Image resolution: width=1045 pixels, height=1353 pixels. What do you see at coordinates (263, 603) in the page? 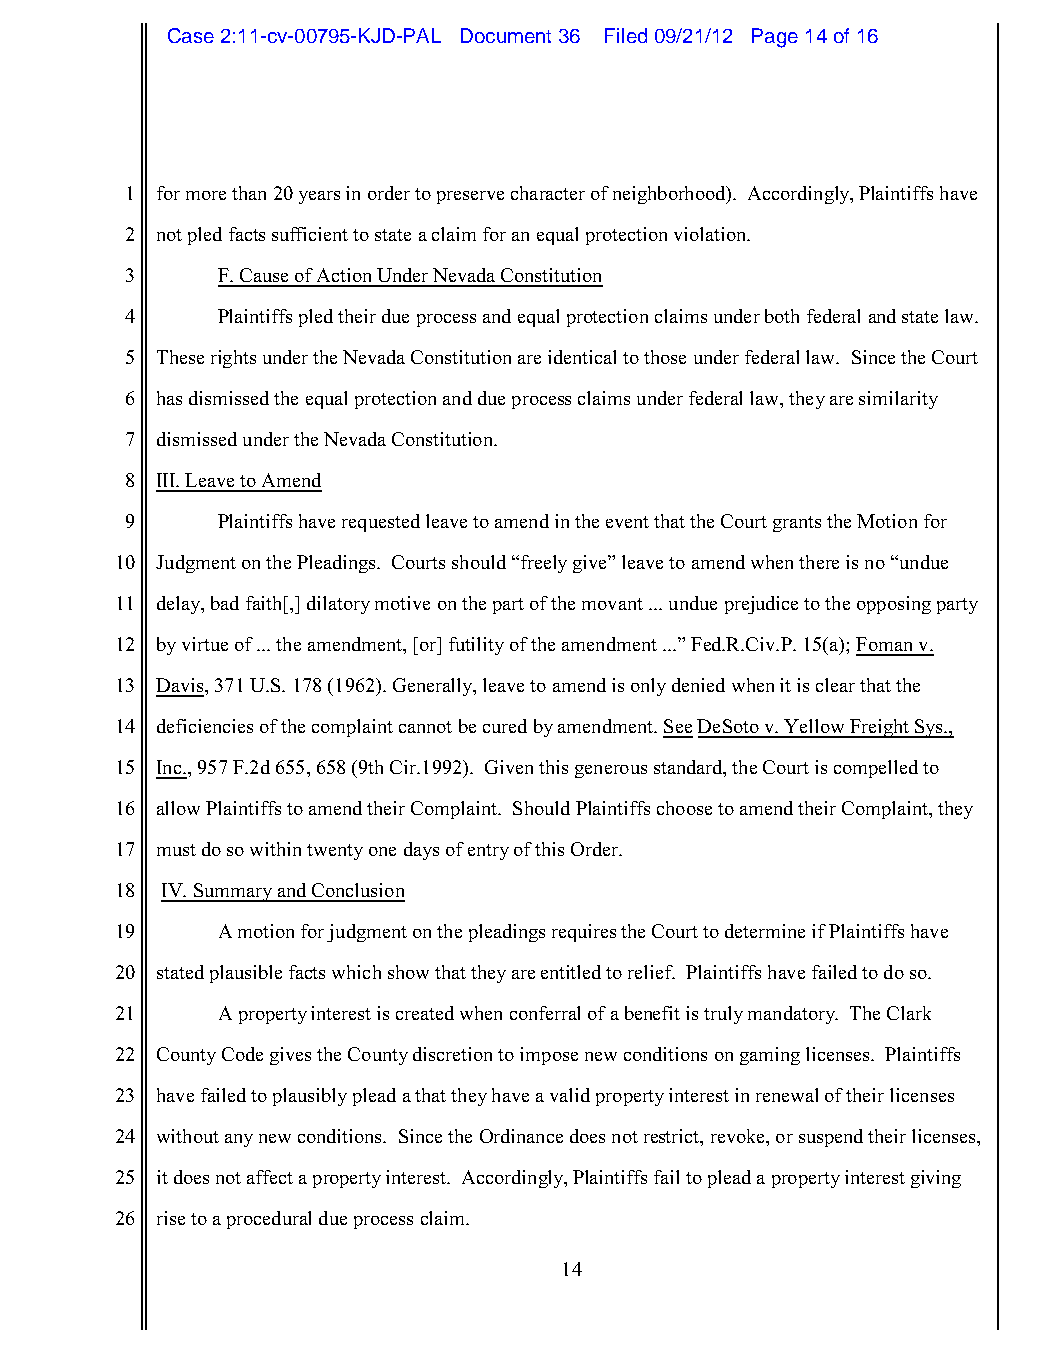
I see `faith` at bounding box center [263, 603].
